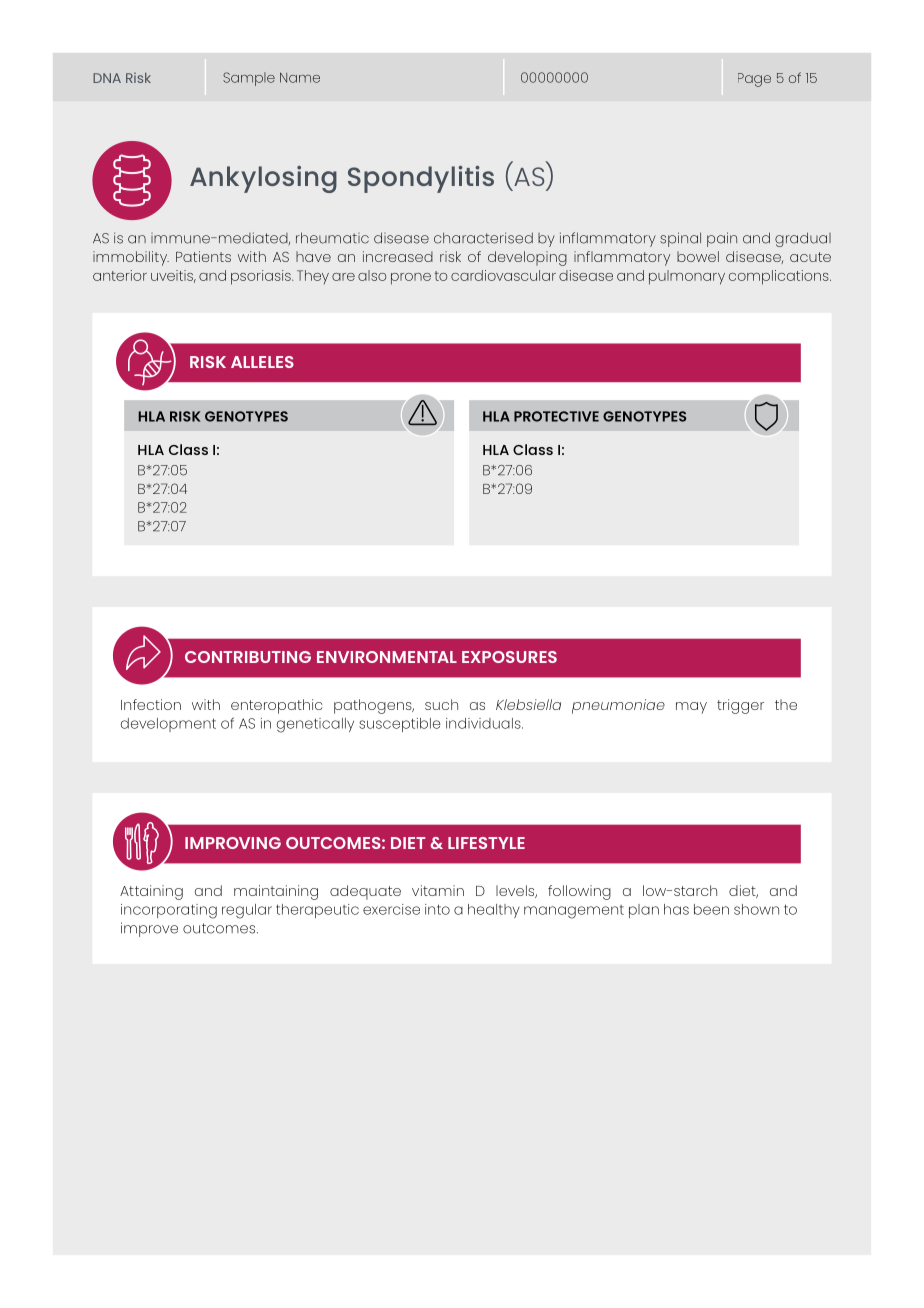 The width and height of the image is (924, 1308). Describe the element at coordinates (509, 657) in the image. I see `EXPOSURES` at that location.
